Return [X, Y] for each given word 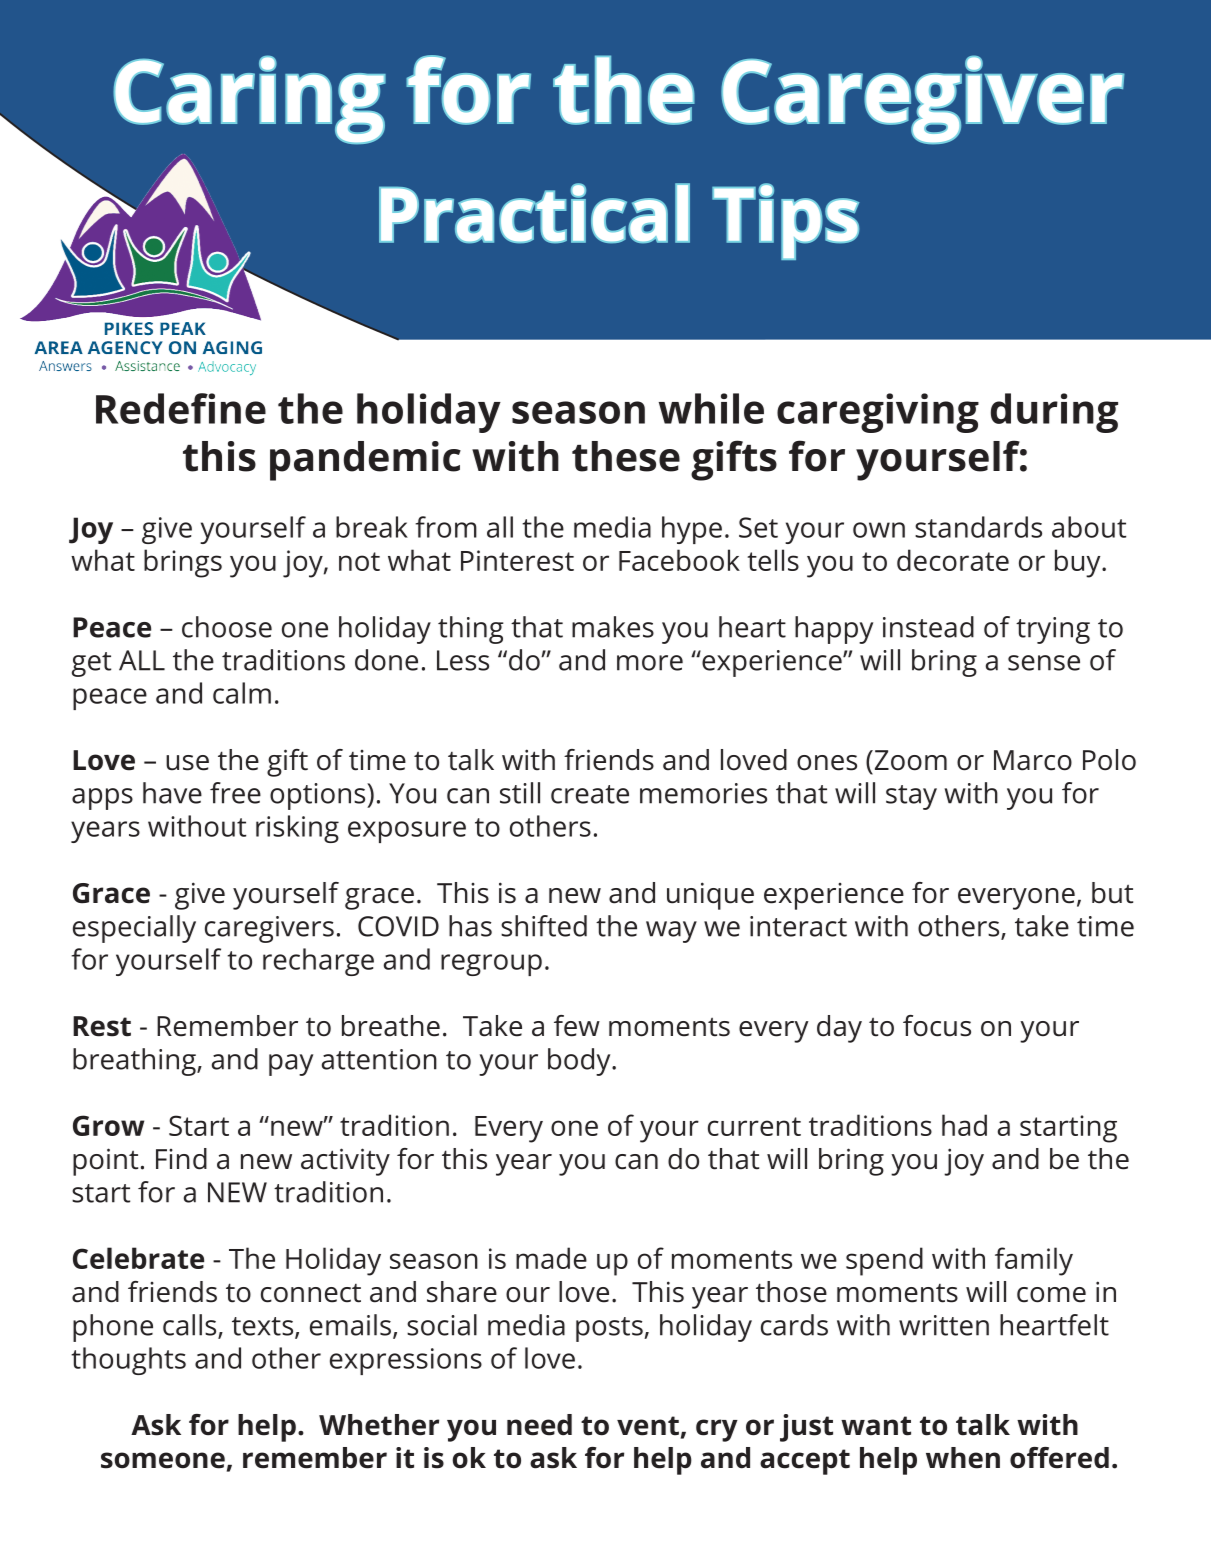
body [580, 1062]
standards [978, 527]
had [964, 1125]
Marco [1033, 760]
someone [163, 1460]
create [590, 794]
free [235, 793]
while [711, 408]
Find [181, 1159]
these [626, 456]
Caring [249, 99]
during [1054, 413]
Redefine [181, 408]
